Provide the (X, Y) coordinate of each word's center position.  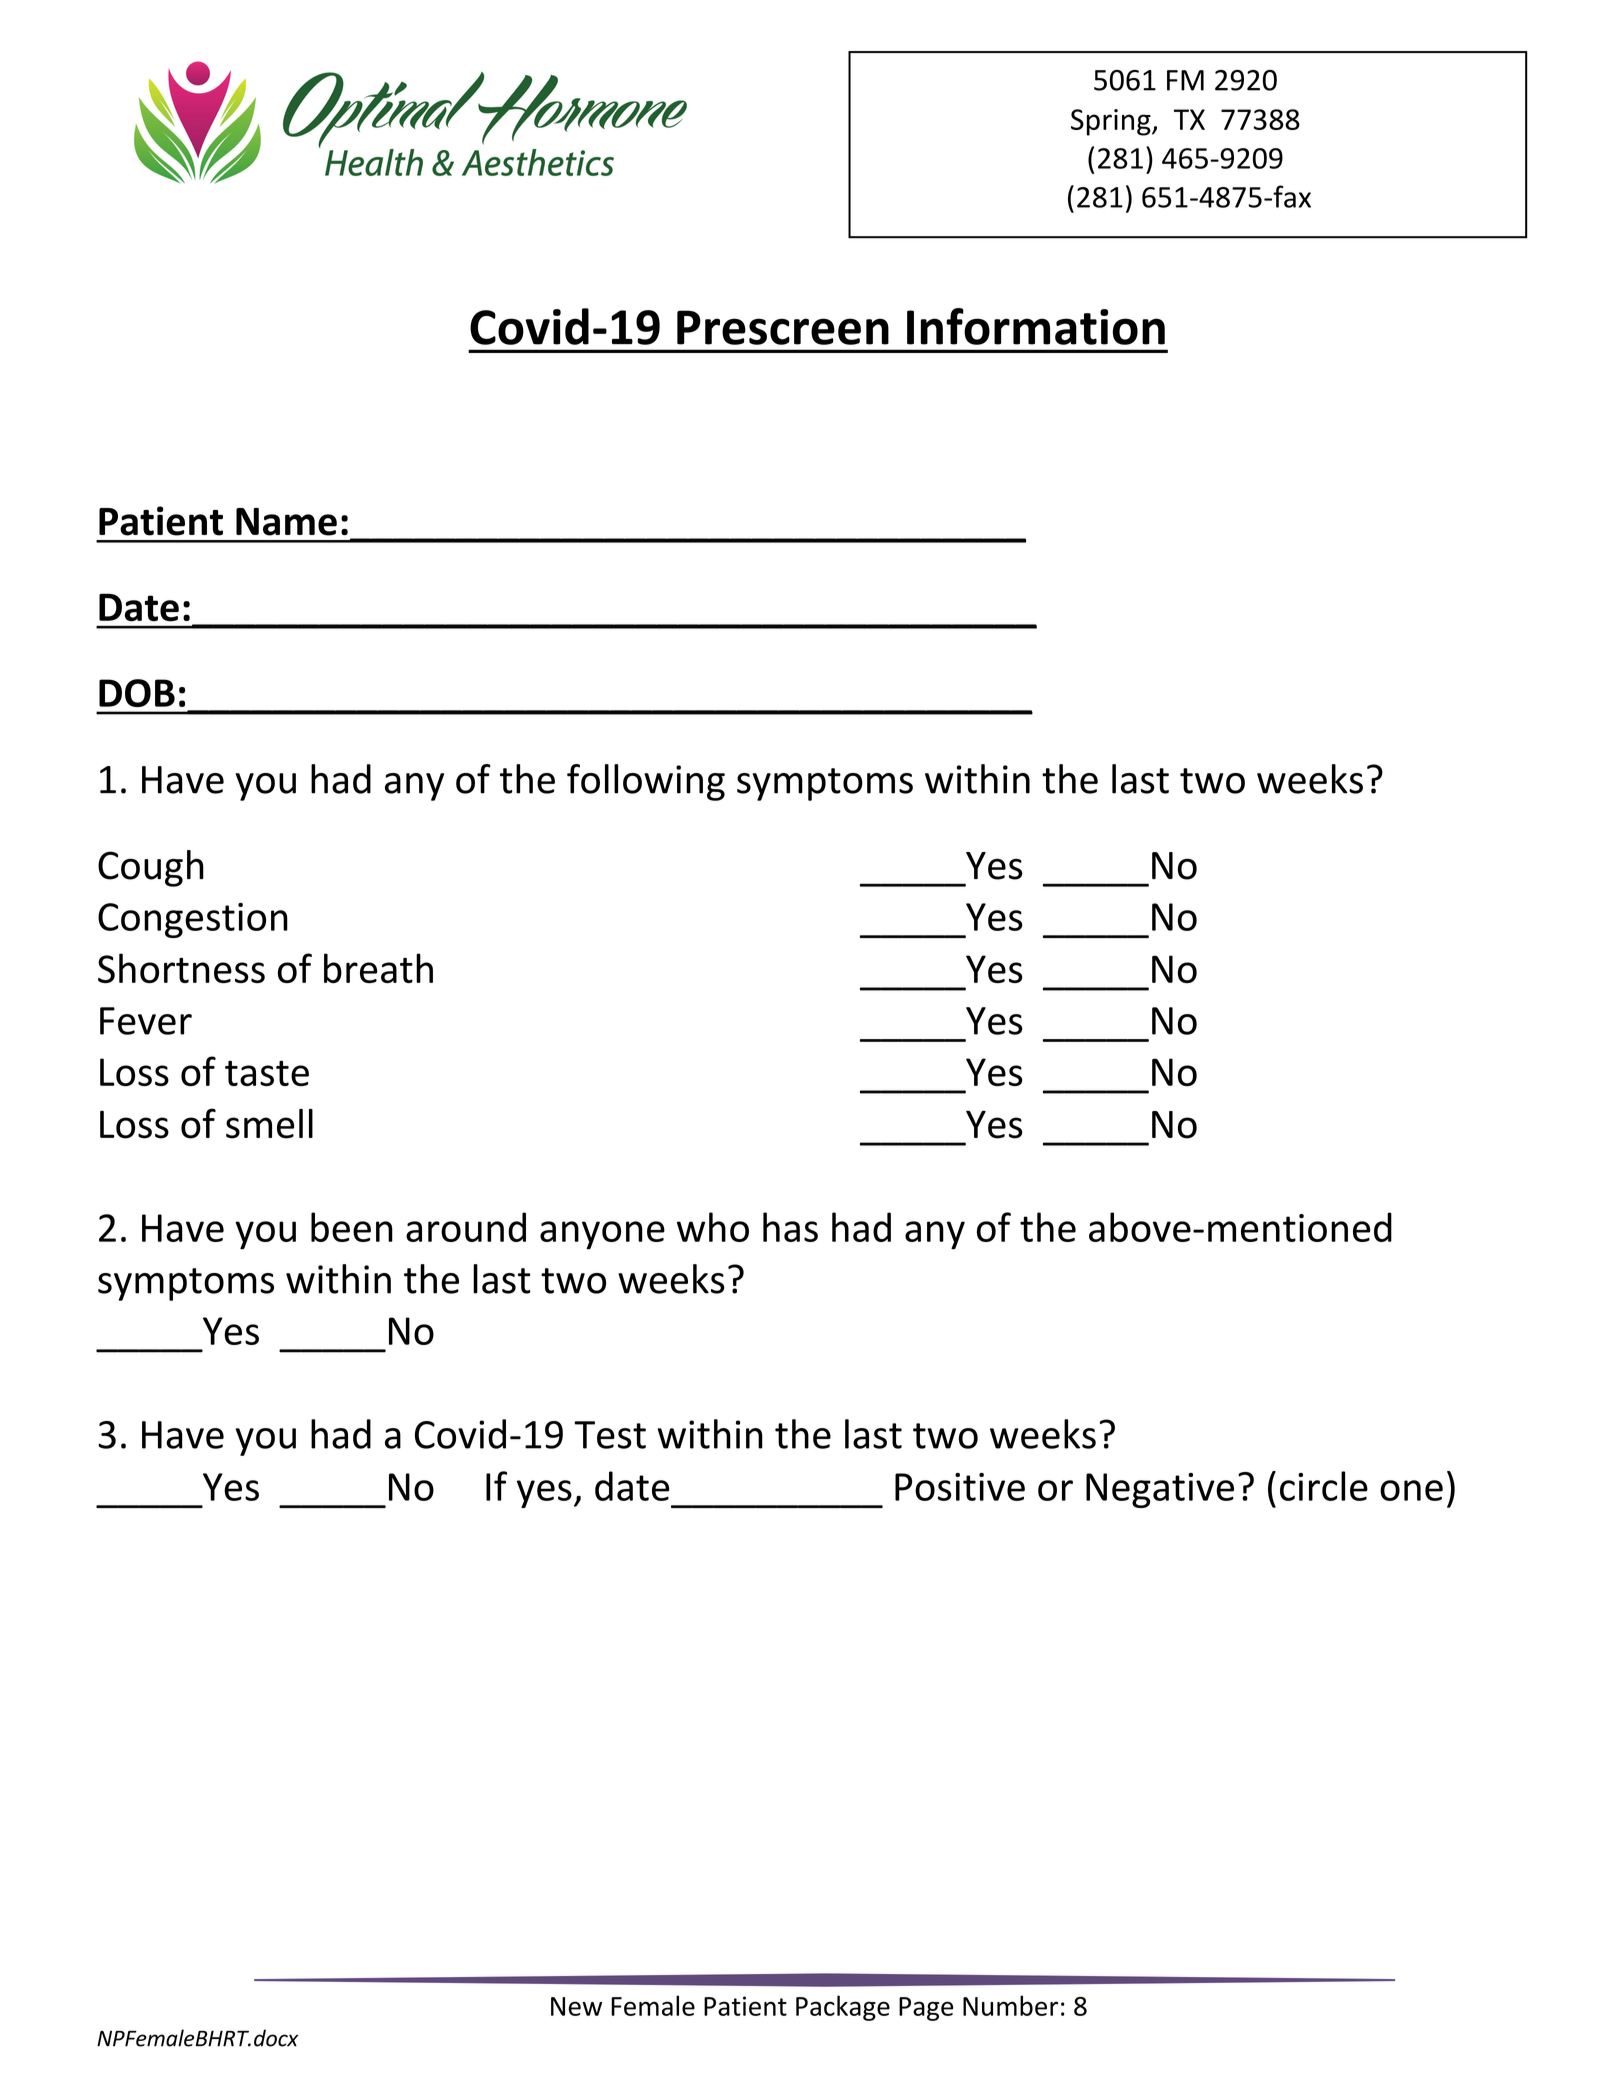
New (576, 2006)
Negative (1160, 1490)
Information (1036, 326)
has (790, 1227)
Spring (1112, 122)
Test (610, 1435)
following (646, 782)
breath (378, 968)
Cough (151, 868)
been (352, 1227)
